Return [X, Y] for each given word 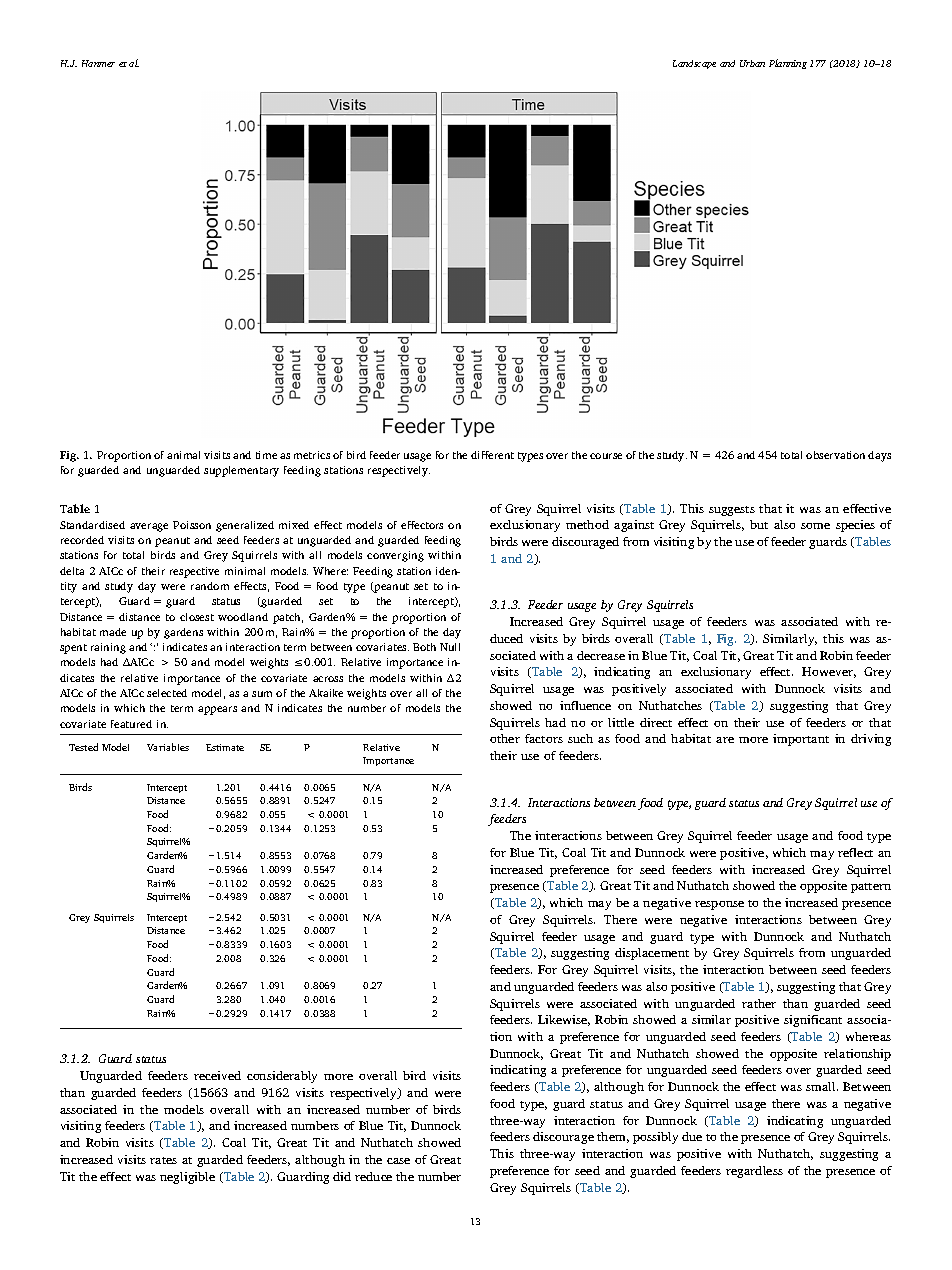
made [113, 632]
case [398, 1161]
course [606, 456]
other [505, 738]
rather [759, 1003]
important [801, 740]
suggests [732, 511]
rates [163, 1160]
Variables [168, 747]
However [829, 672]
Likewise [564, 1020]
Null [450, 647]
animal [183, 455]
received [217, 1075]
